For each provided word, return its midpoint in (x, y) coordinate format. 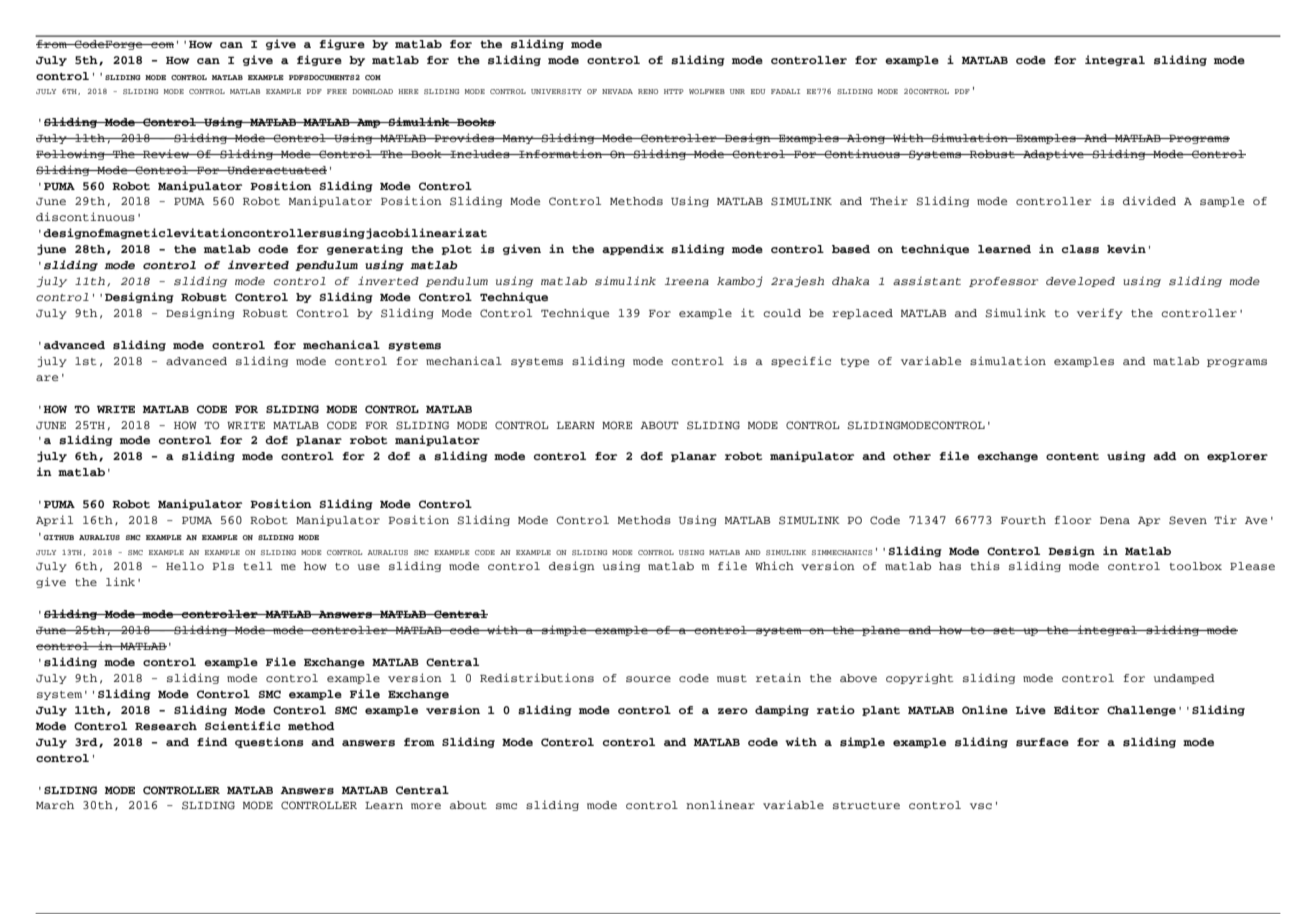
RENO (648, 91)
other (912, 456)
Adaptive (1053, 154)
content (1072, 456)
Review (166, 153)
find (212, 741)
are (47, 378)
